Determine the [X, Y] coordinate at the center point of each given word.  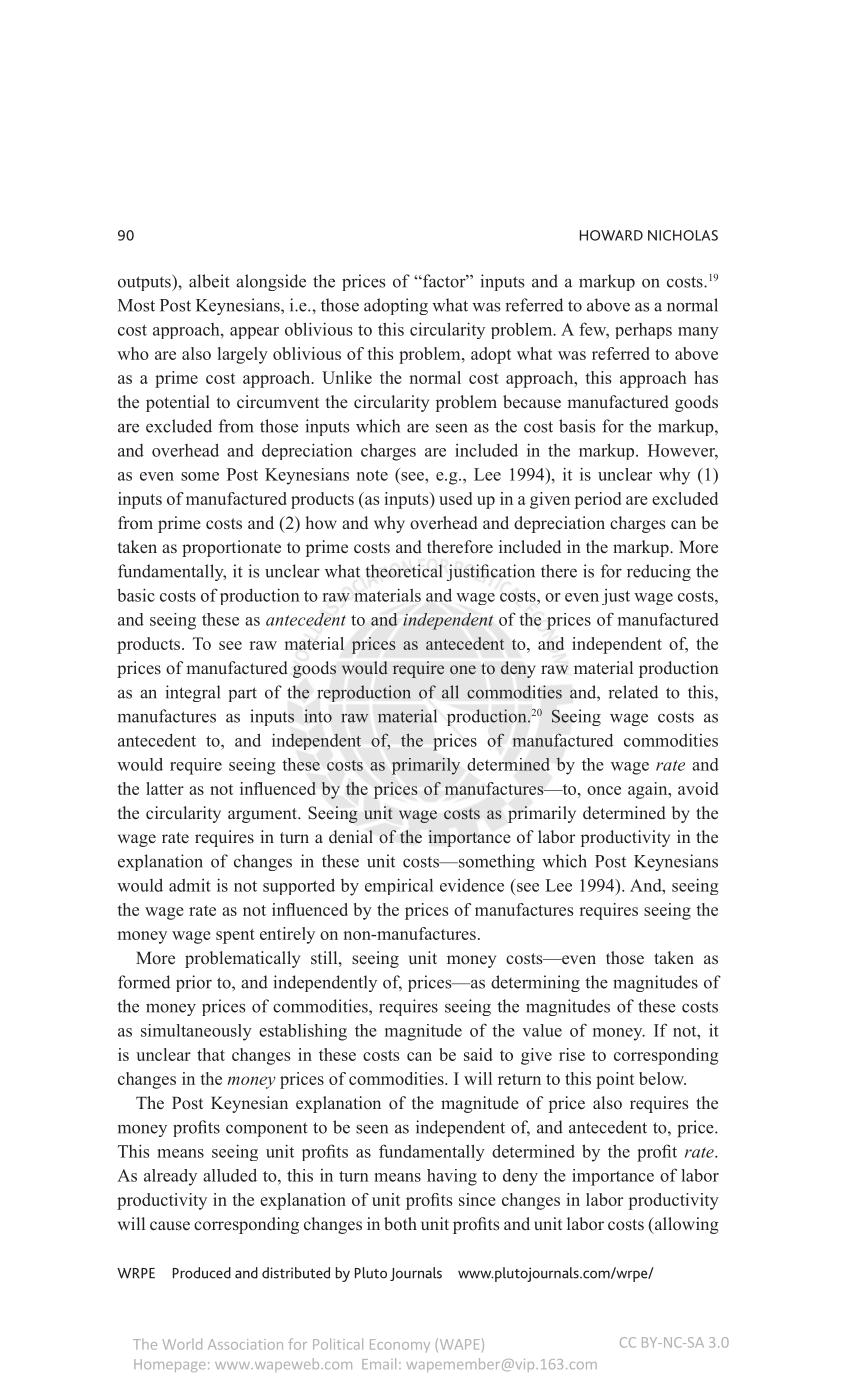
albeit [209, 281]
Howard [611, 235]
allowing [685, 1225]
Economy [400, 1345]
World [182, 1344]
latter [165, 788]
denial [351, 837]
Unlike [347, 377]
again [649, 790]
